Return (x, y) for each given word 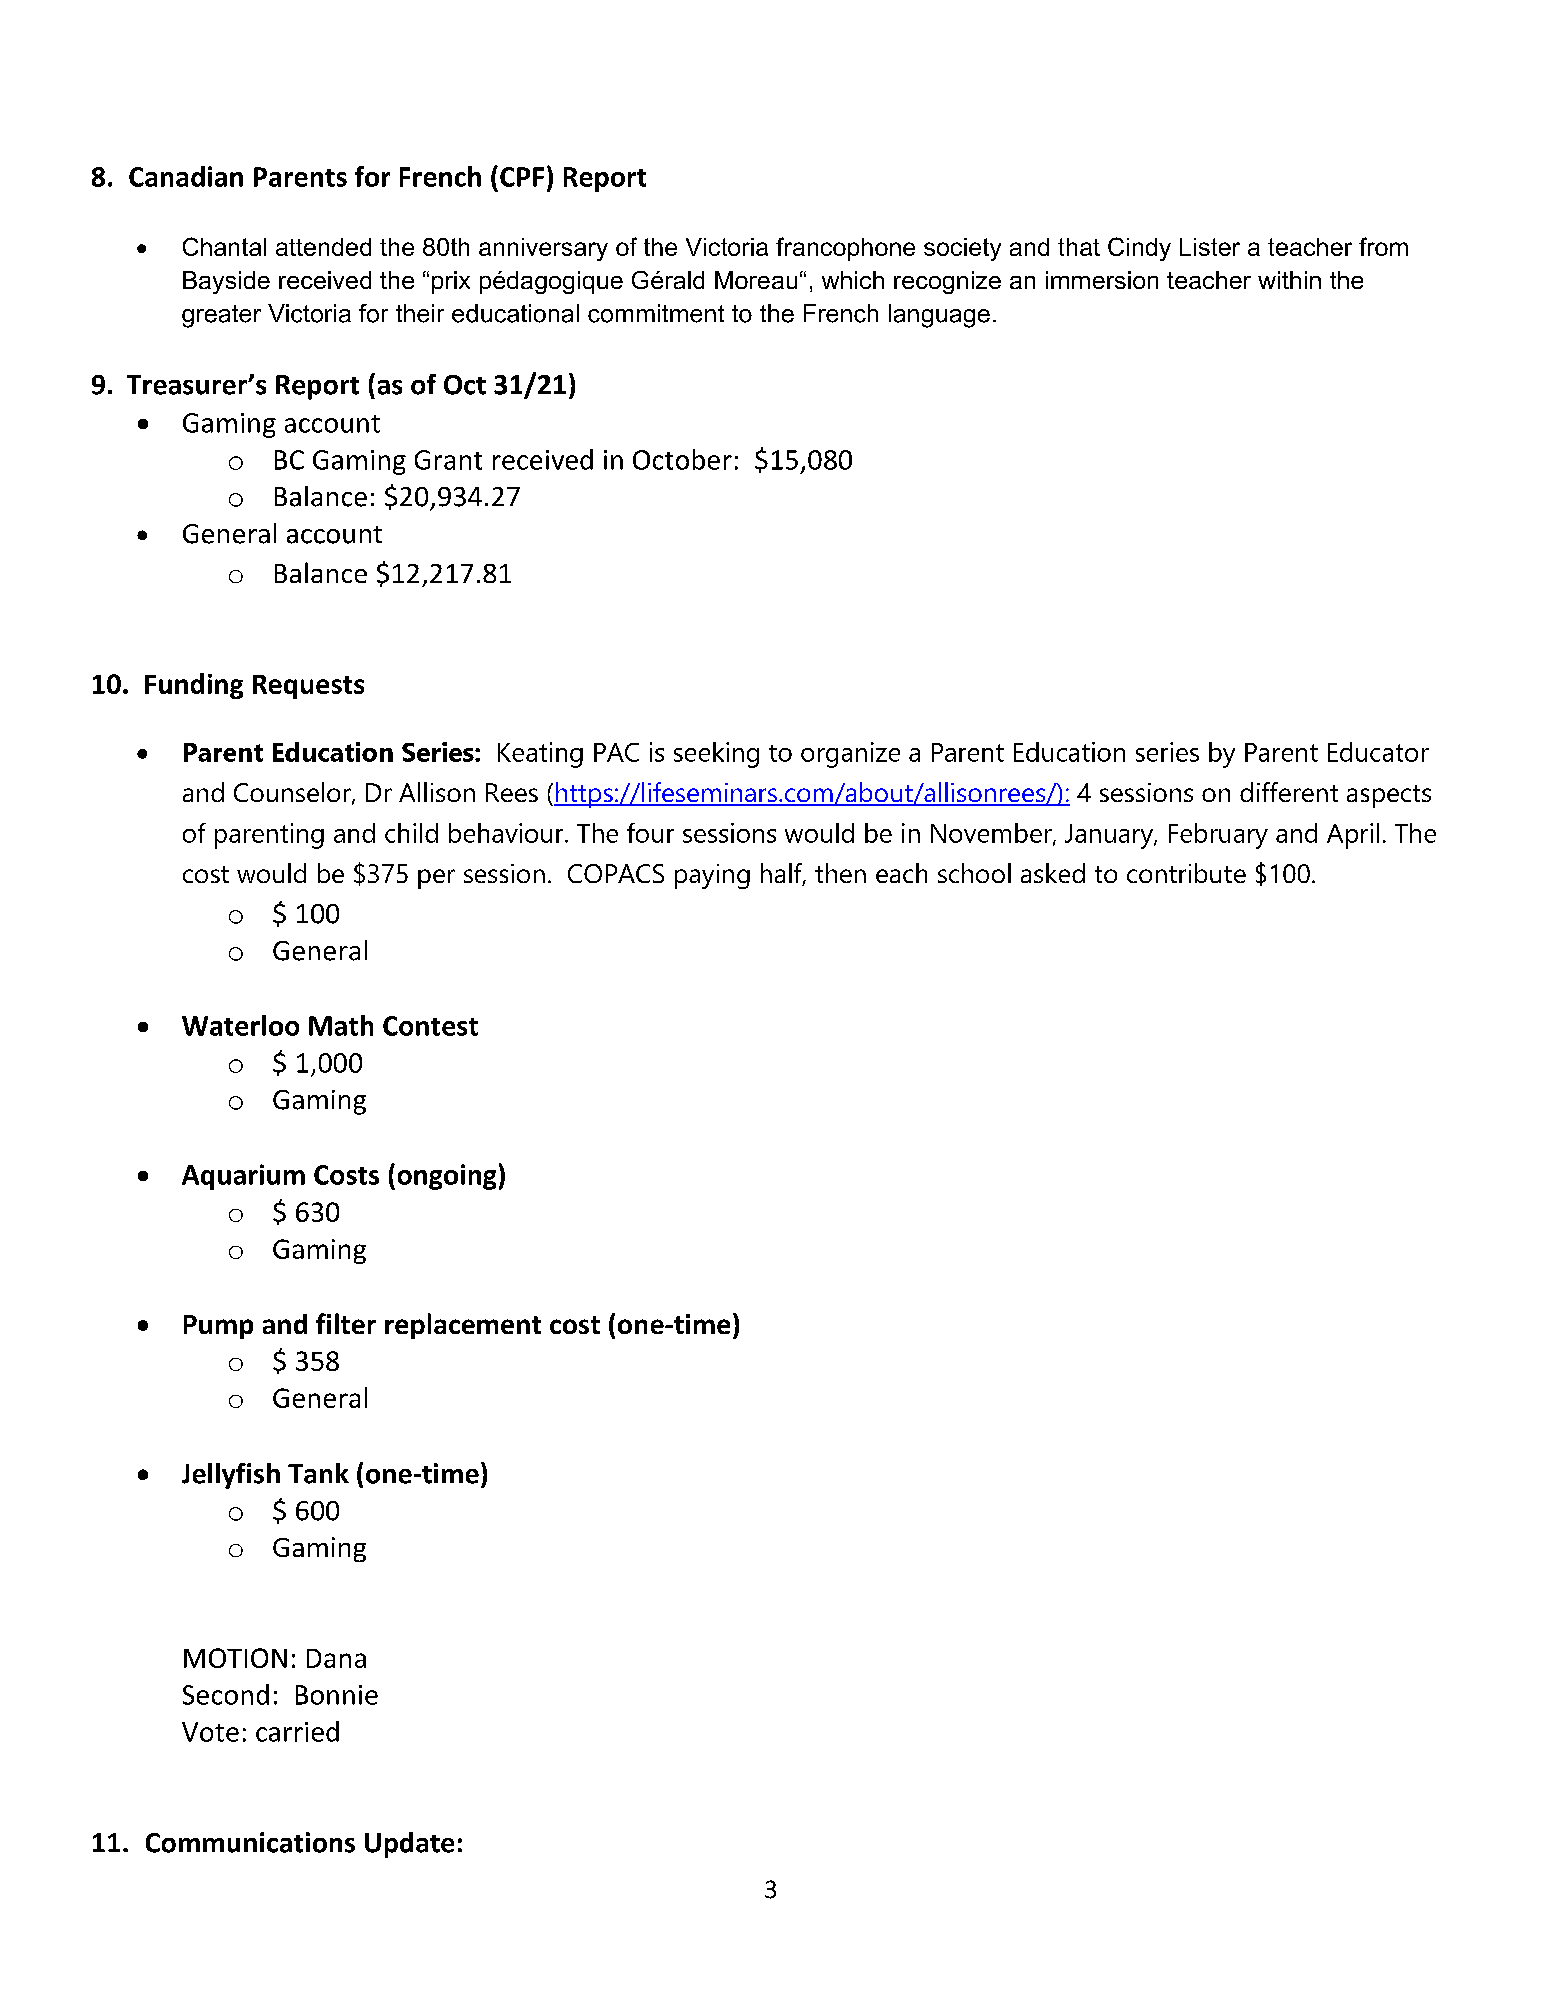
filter (346, 1323)
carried (297, 1731)
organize (850, 755)
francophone (845, 249)
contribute (1186, 873)
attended (323, 247)
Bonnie (337, 1695)
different (1289, 792)
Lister (1210, 247)
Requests (308, 687)
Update (409, 1845)
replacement (463, 1326)
